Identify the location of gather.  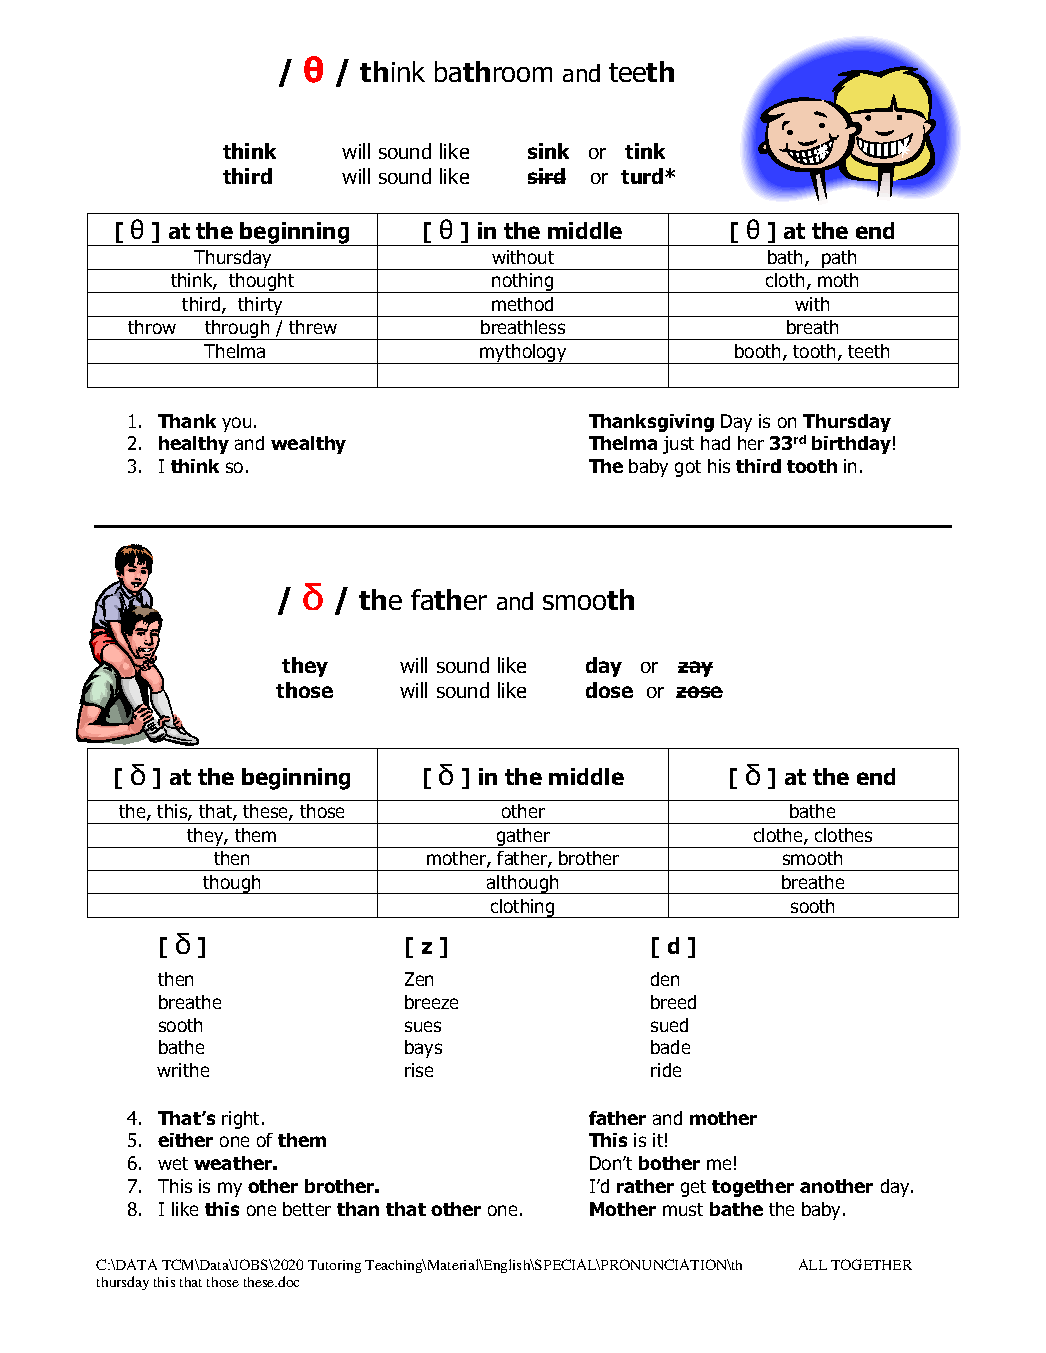
(523, 838).
